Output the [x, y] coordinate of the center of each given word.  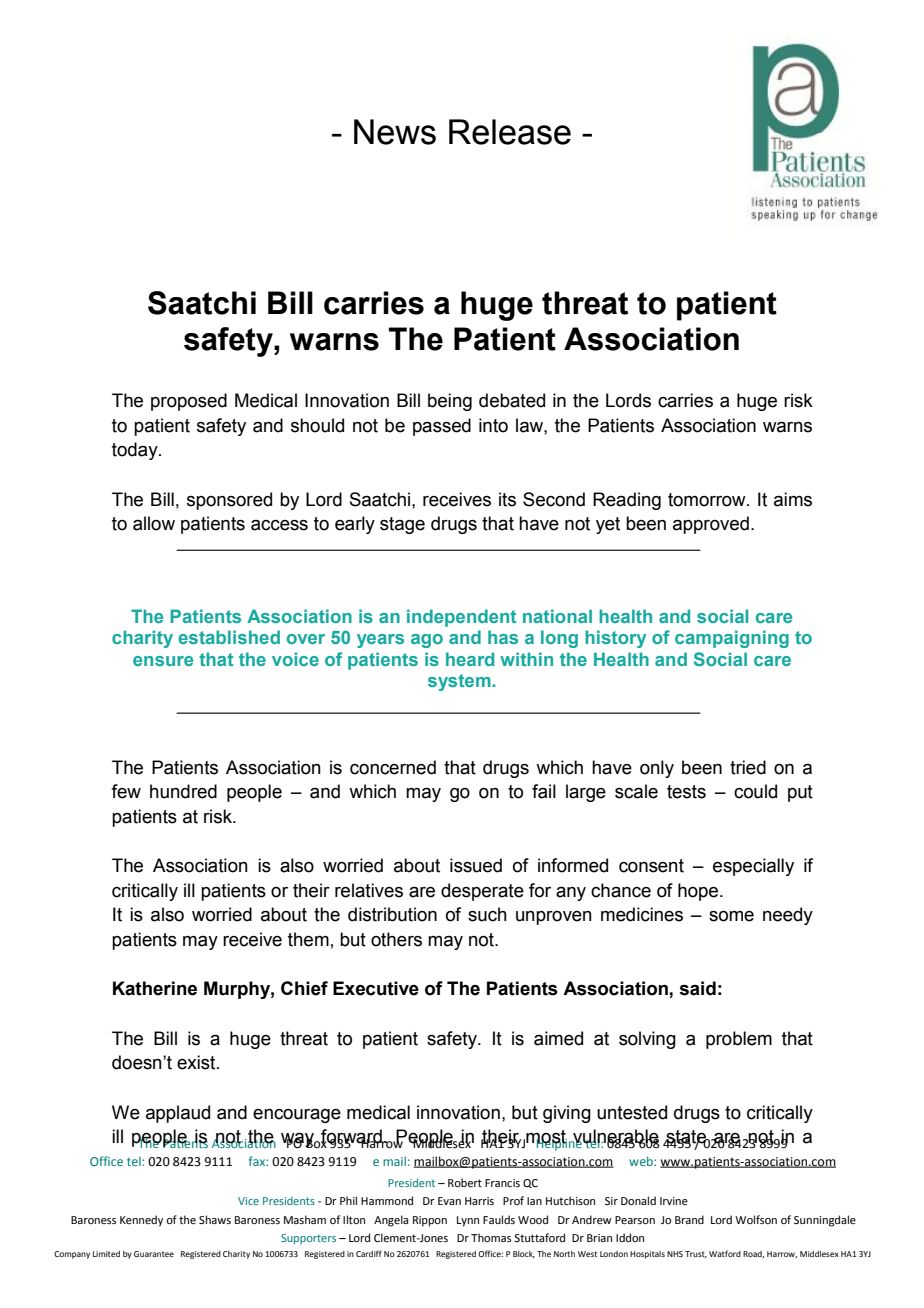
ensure [163, 661]
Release [510, 132]
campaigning [732, 639]
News [395, 132]
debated [512, 400]
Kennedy [141, 1221]
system [460, 682]
